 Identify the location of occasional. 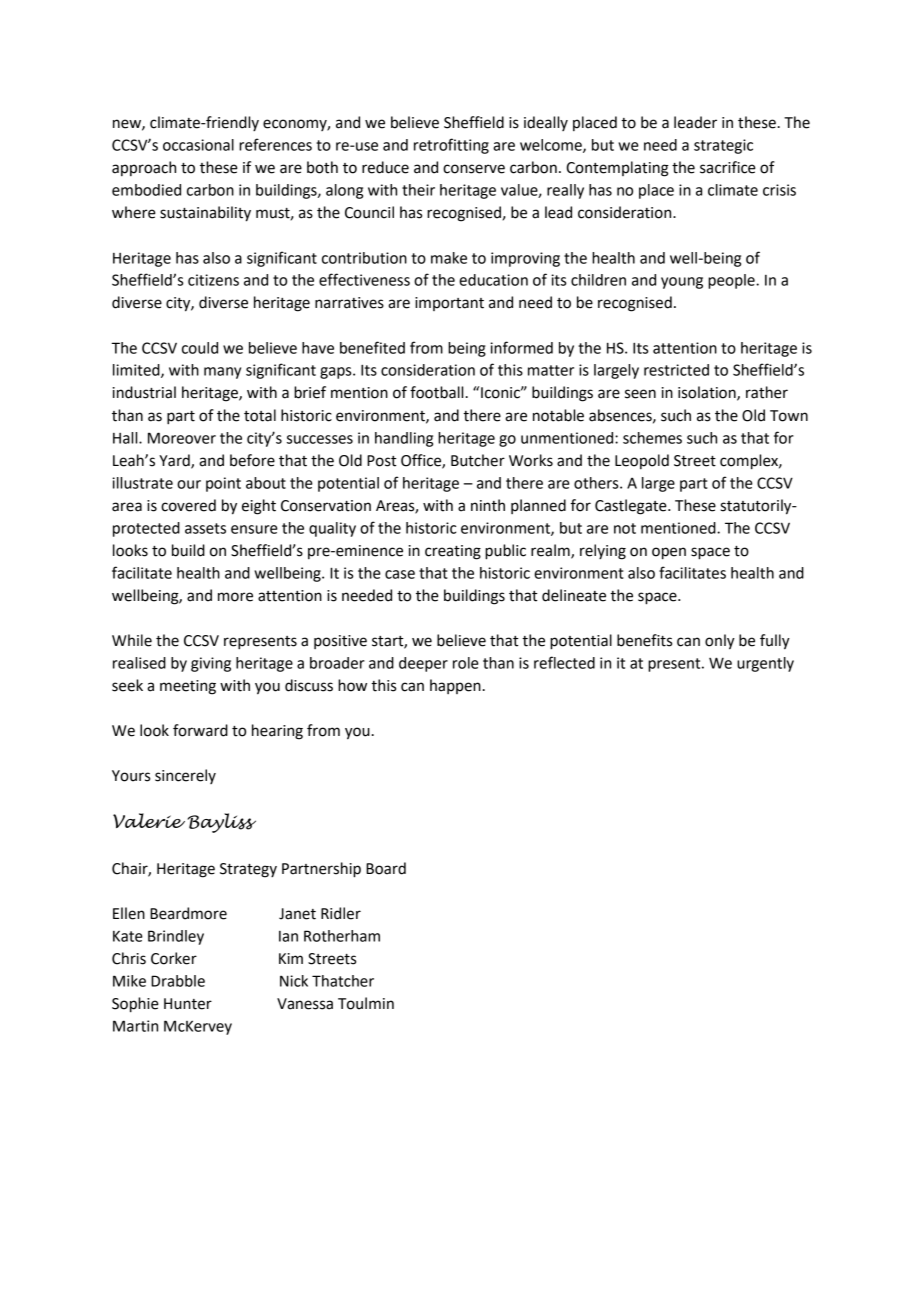
(198, 145).
